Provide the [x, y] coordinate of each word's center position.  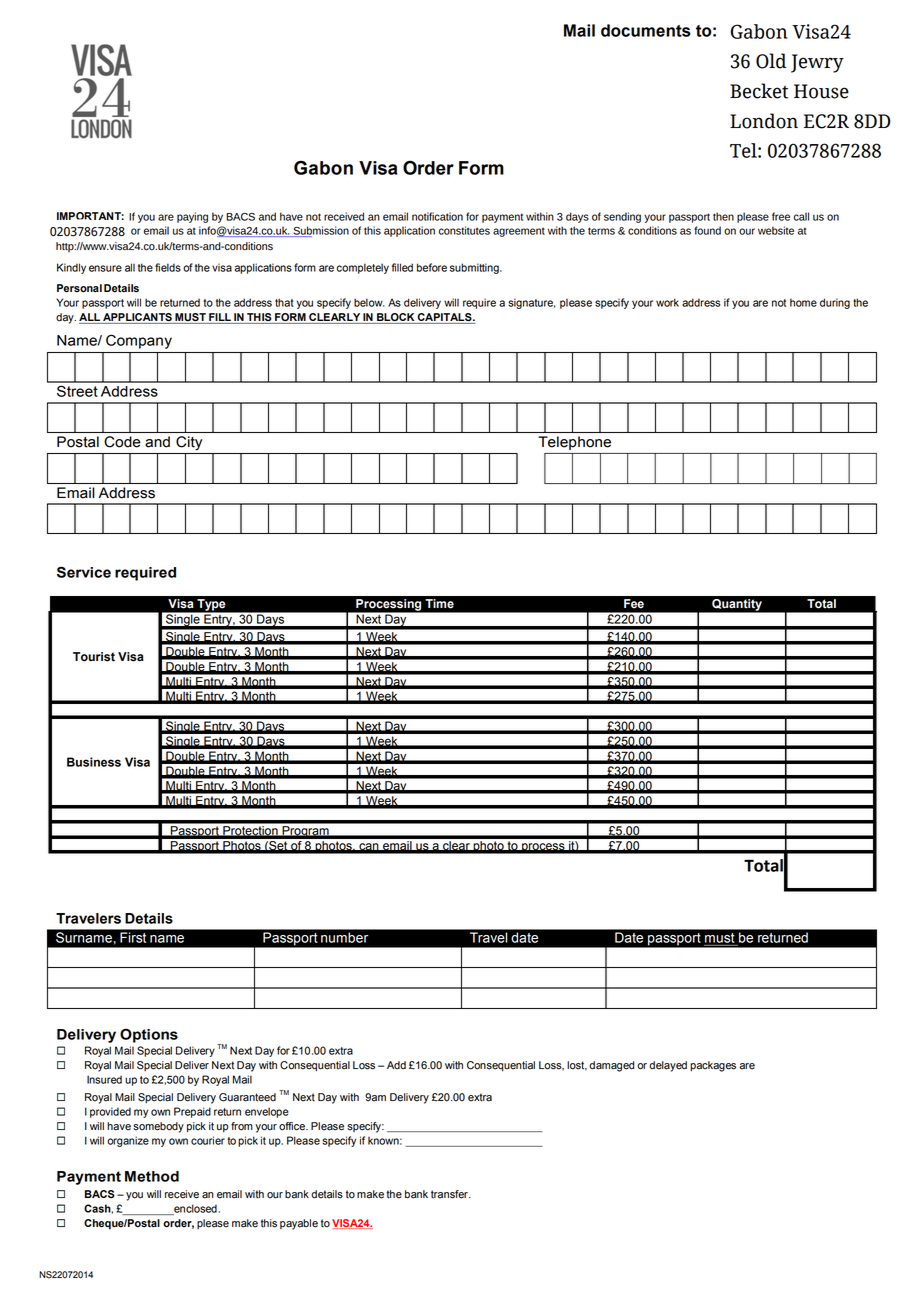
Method [152, 1176]
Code [122, 442]
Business [94, 762]
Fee [634, 603]
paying [192, 217]
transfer [450, 1194]
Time [439, 604]
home [803, 302]
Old [771, 61]
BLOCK [396, 318]
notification [437, 216]
